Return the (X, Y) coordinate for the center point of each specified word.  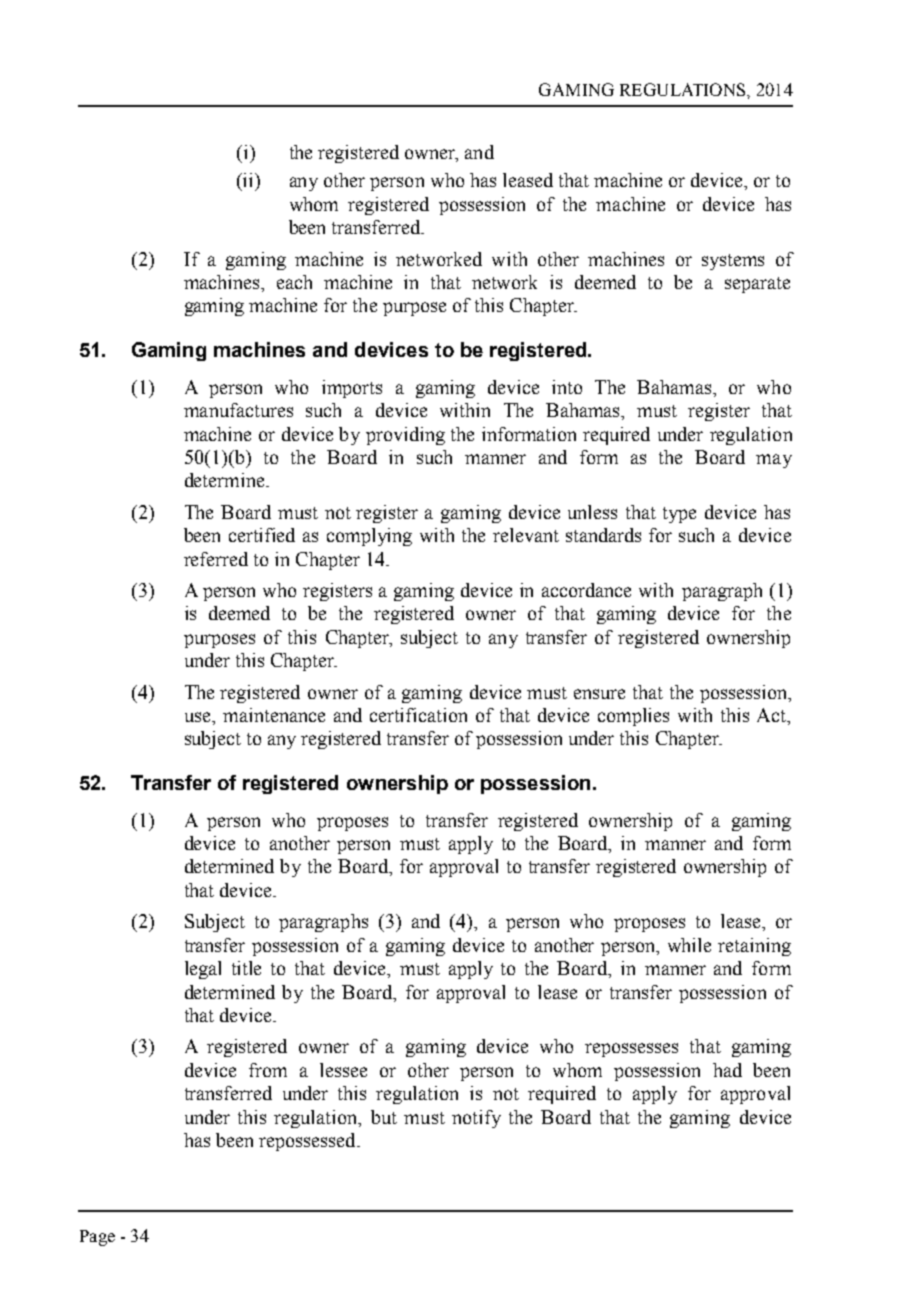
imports (352, 389)
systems (733, 262)
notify (476, 1119)
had (727, 1070)
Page (97, 1238)
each (294, 282)
